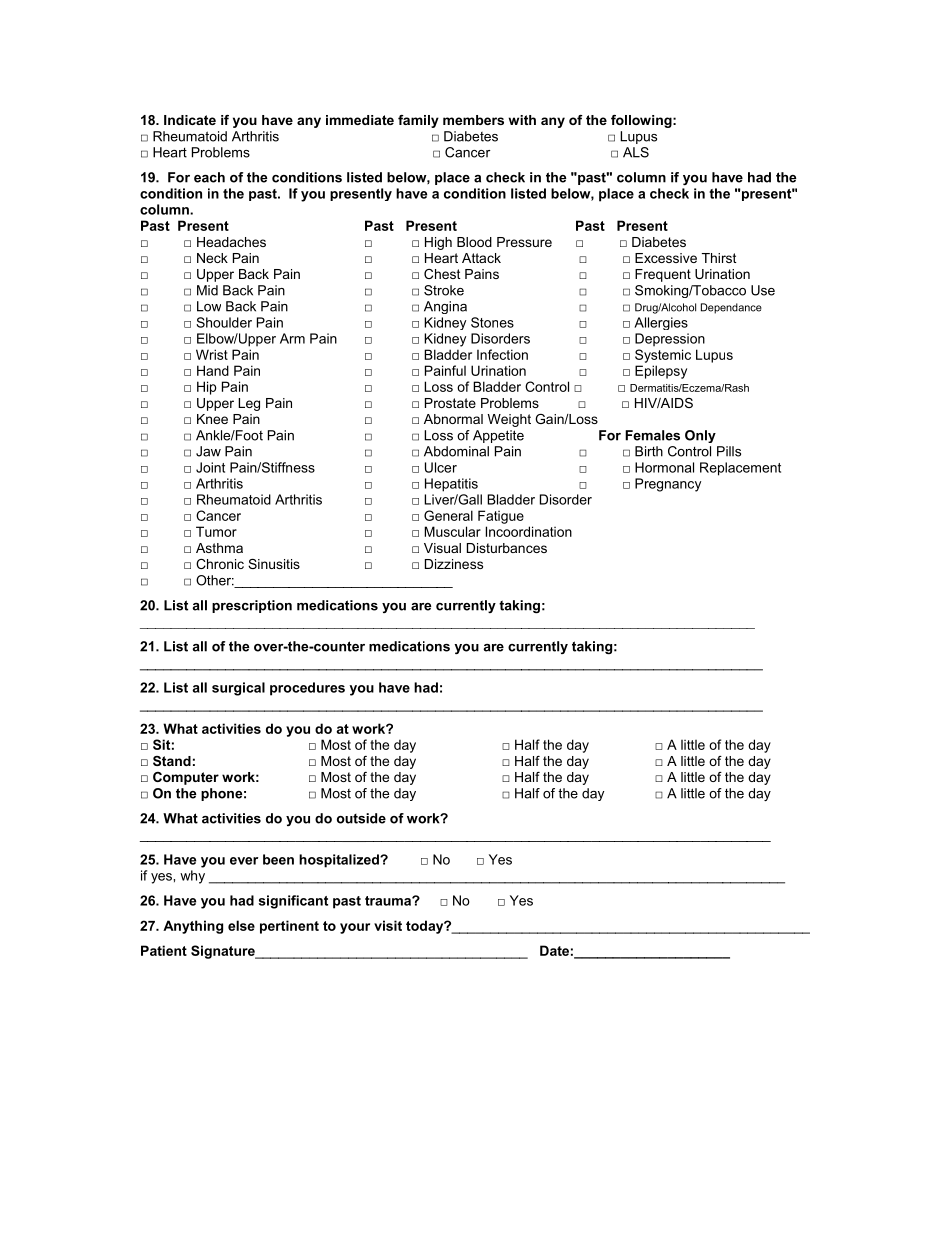 The width and height of the screenshot is (952, 1233). What do you see at coordinates (507, 548) in the screenshot?
I see `Disturbances` at bounding box center [507, 548].
